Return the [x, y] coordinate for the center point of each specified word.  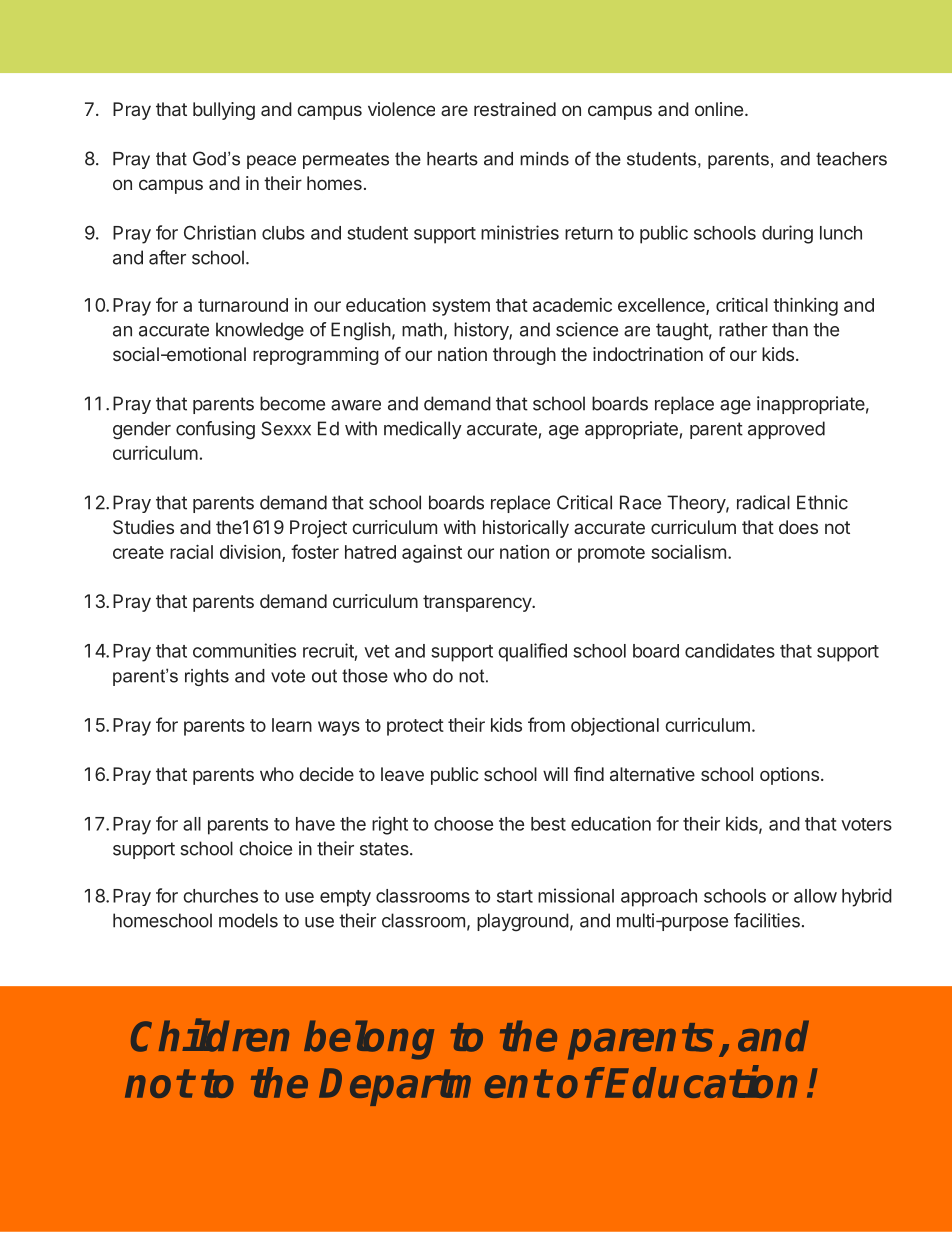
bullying [224, 111]
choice [265, 848]
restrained [515, 109]
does [798, 527]
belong [369, 1040]
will [555, 774]
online [719, 109]
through [524, 356]
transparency [478, 603]
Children [210, 1035]
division [250, 552]
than [790, 329]
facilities [767, 920]
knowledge [260, 331]
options [789, 776]
